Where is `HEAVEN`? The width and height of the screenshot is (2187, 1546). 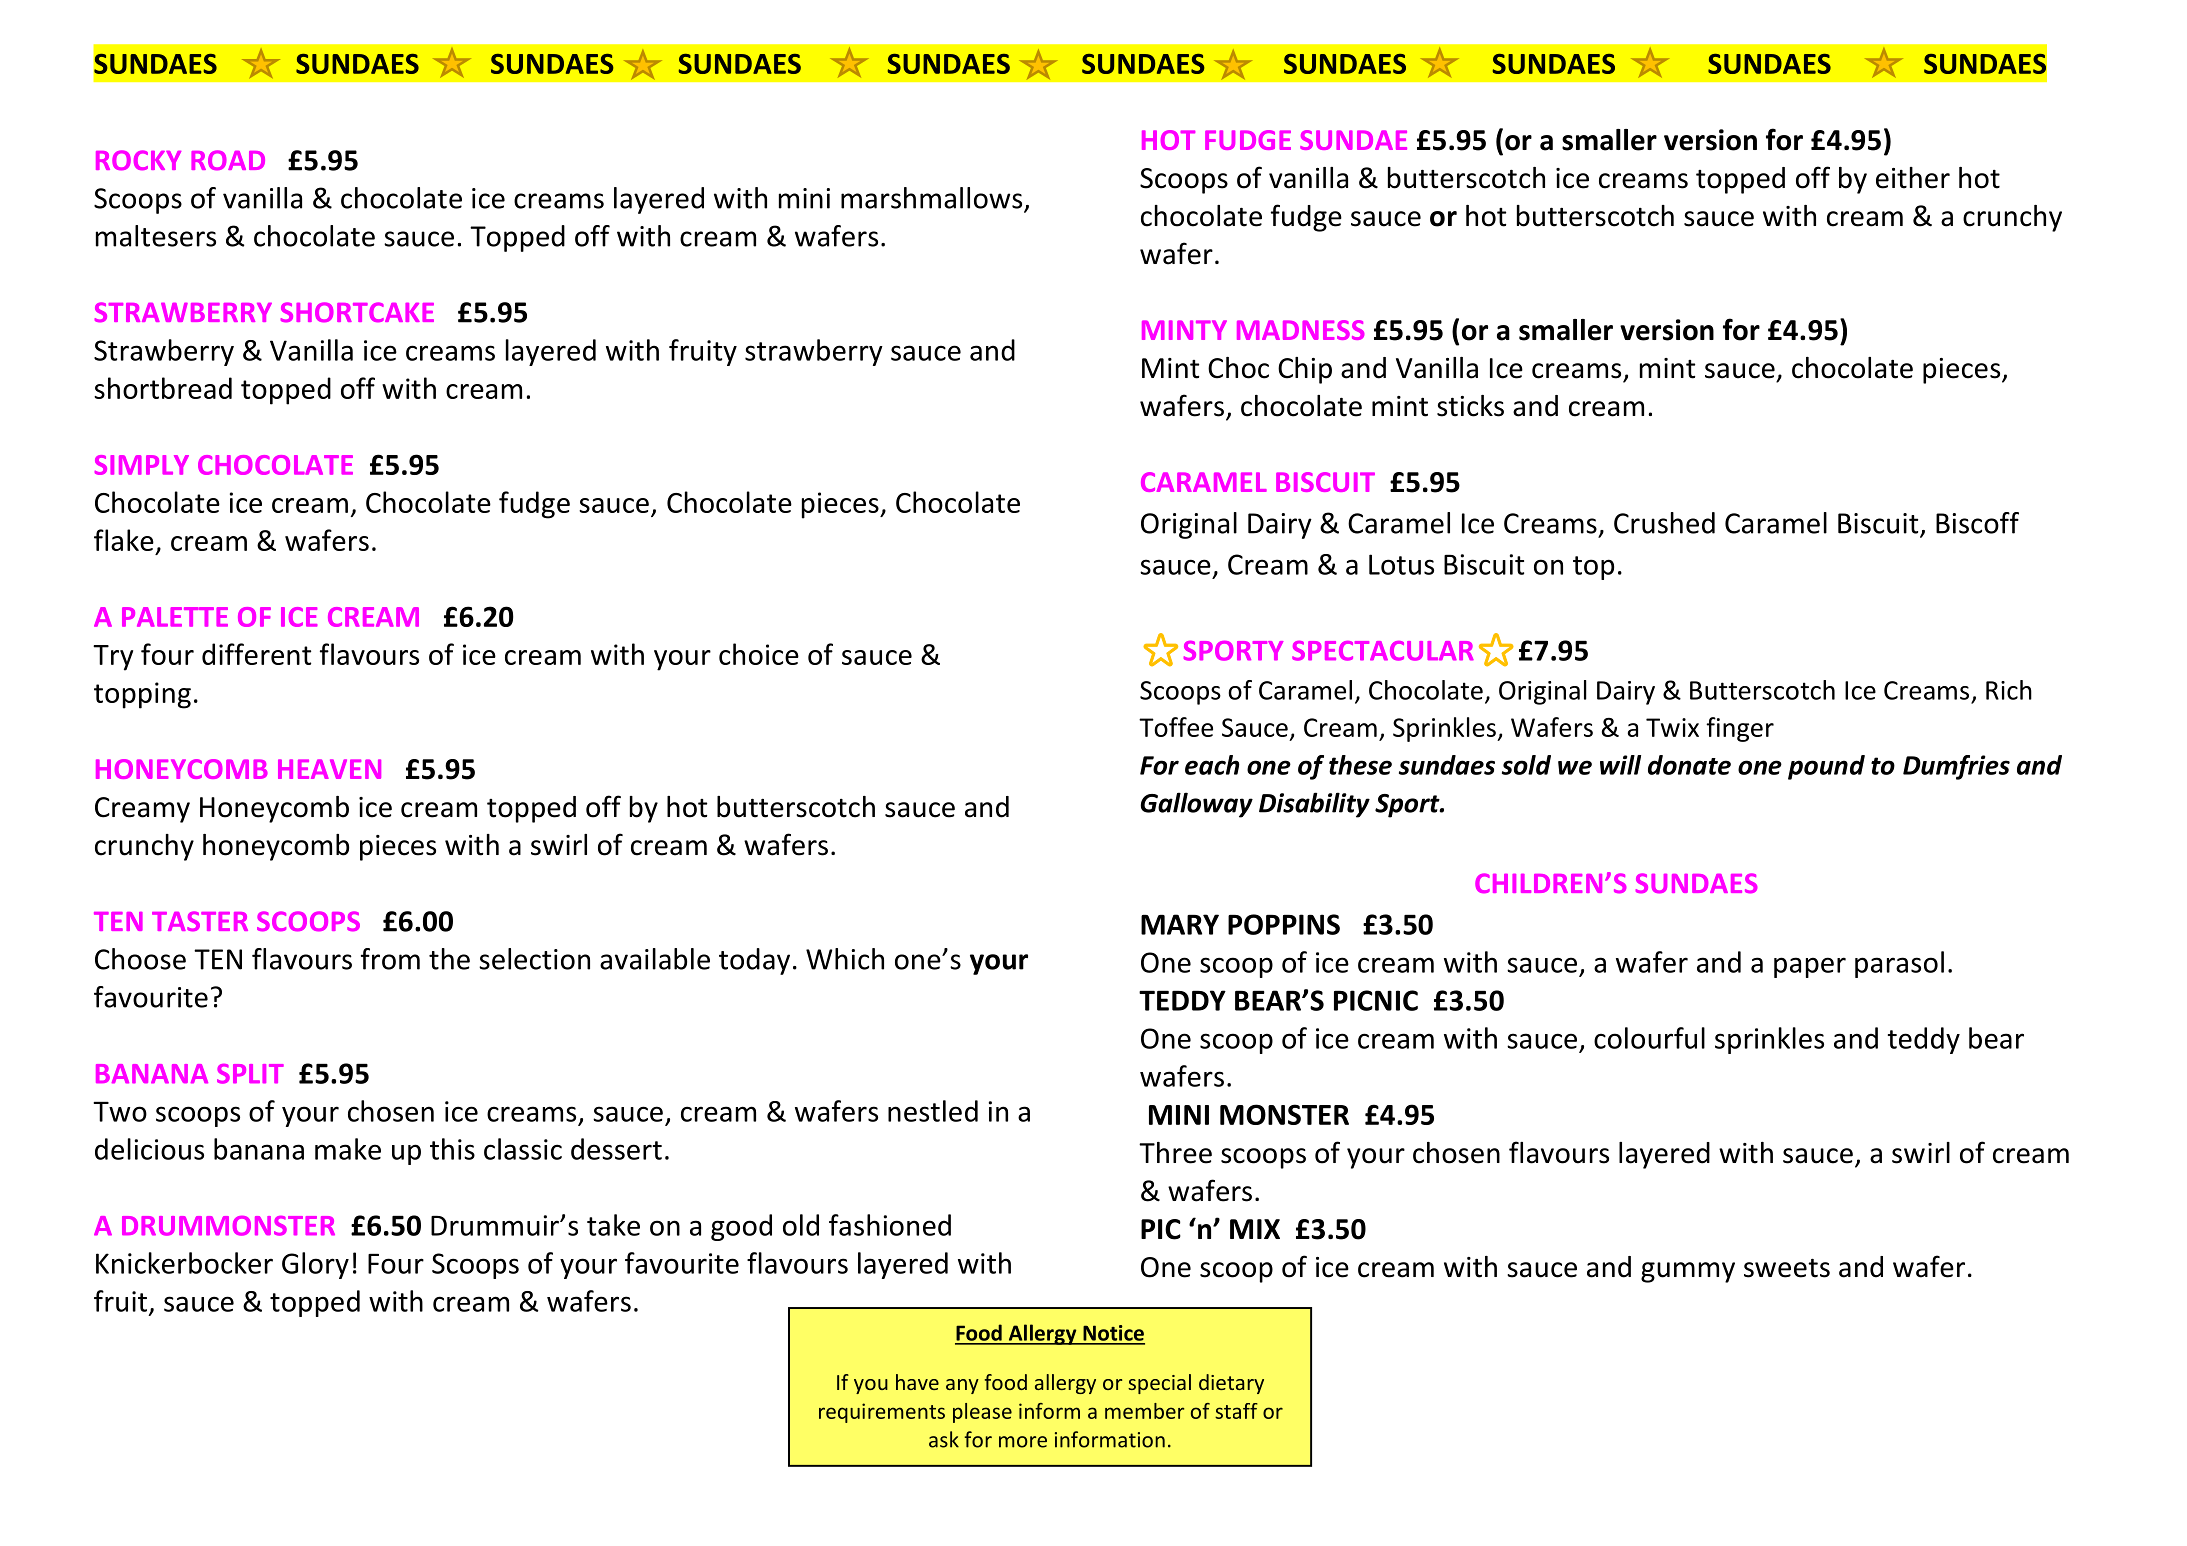
HEAVEN is located at coordinates (329, 769).
